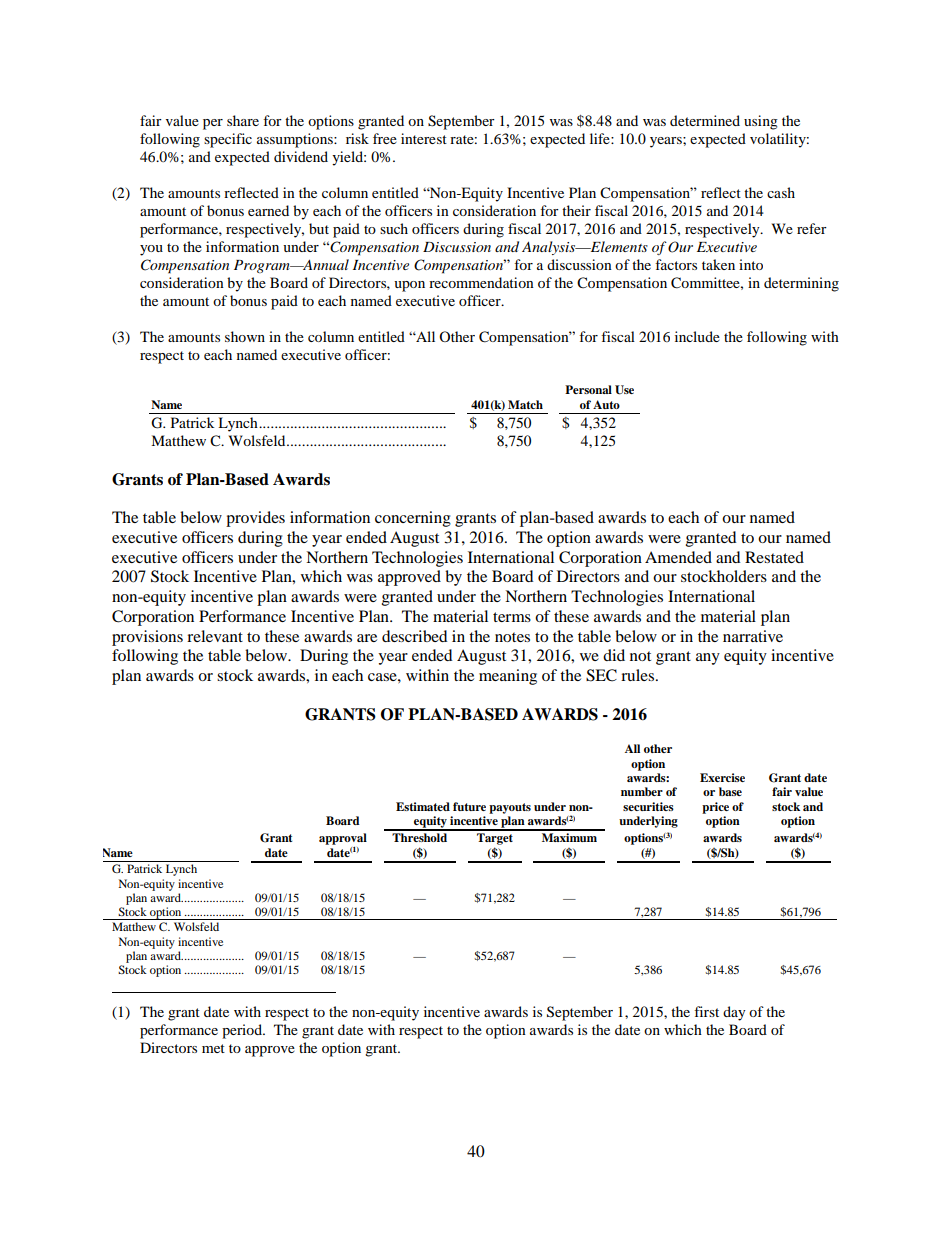 Image resolution: width=952 pixels, height=1233 pixels. Describe the element at coordinates (243, 1031) in the document. I see `period` at that location.
